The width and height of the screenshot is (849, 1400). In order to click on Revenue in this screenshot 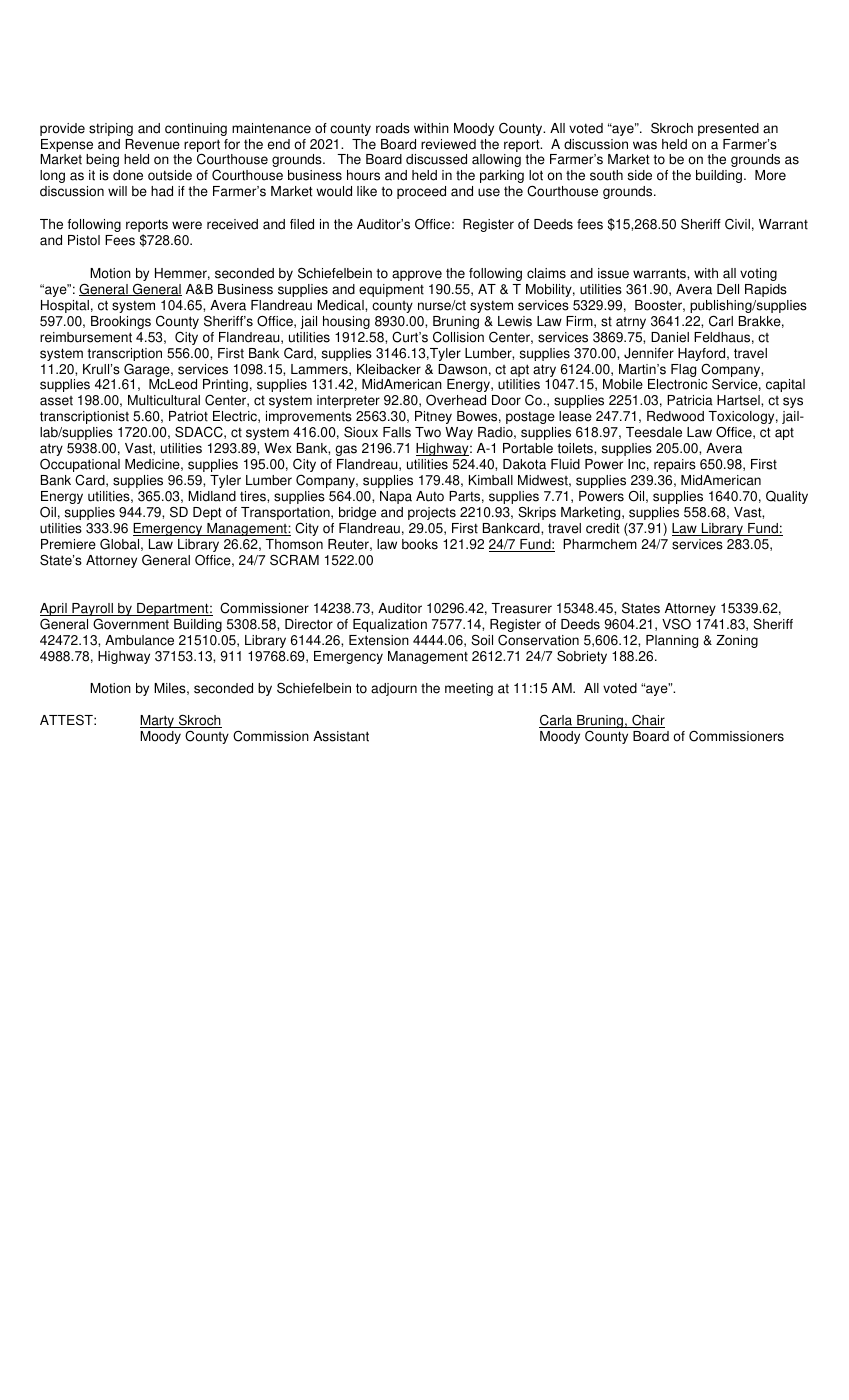, I will do `click(152, 144)`.
